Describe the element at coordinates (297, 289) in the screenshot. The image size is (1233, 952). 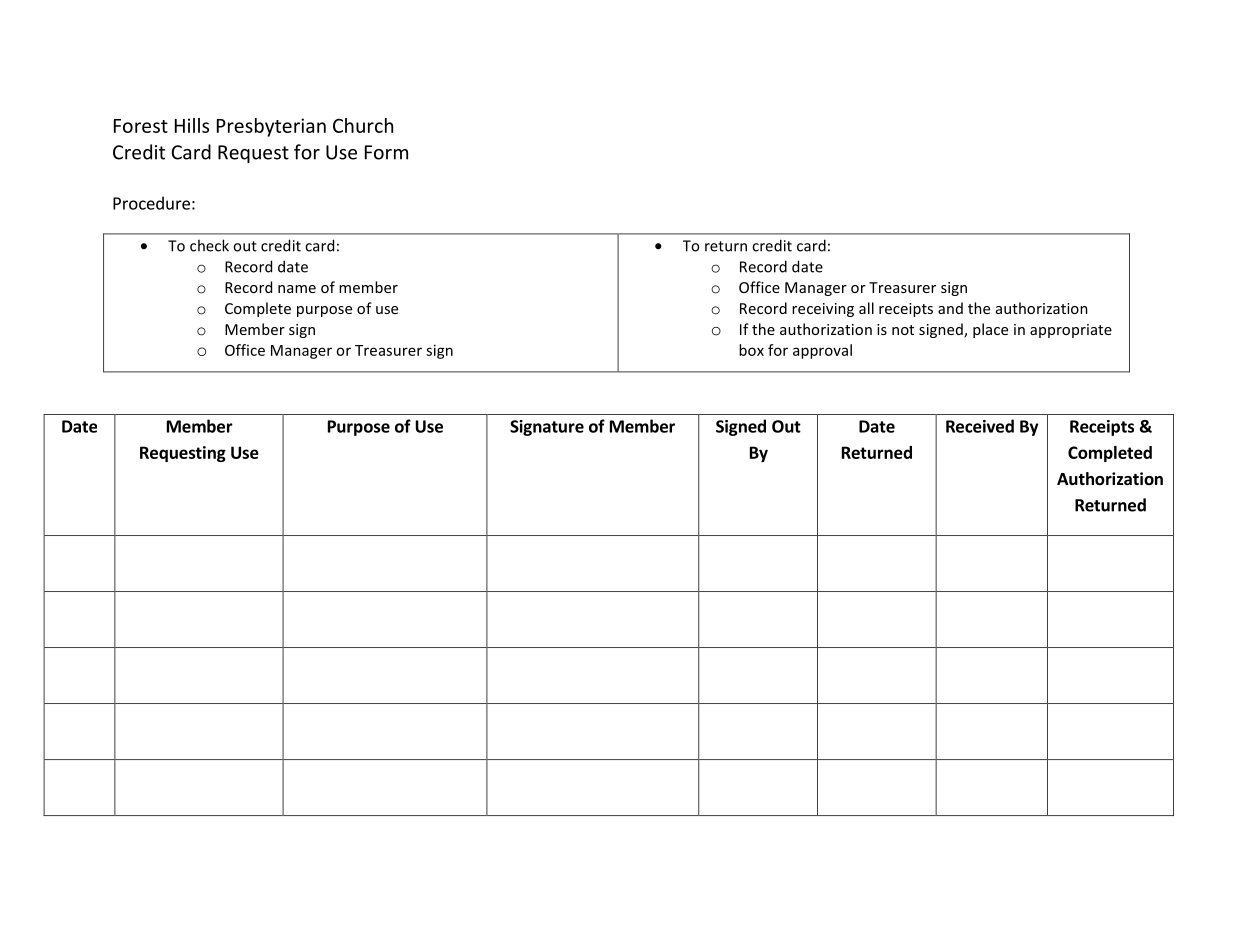
I see `name` at that location.
